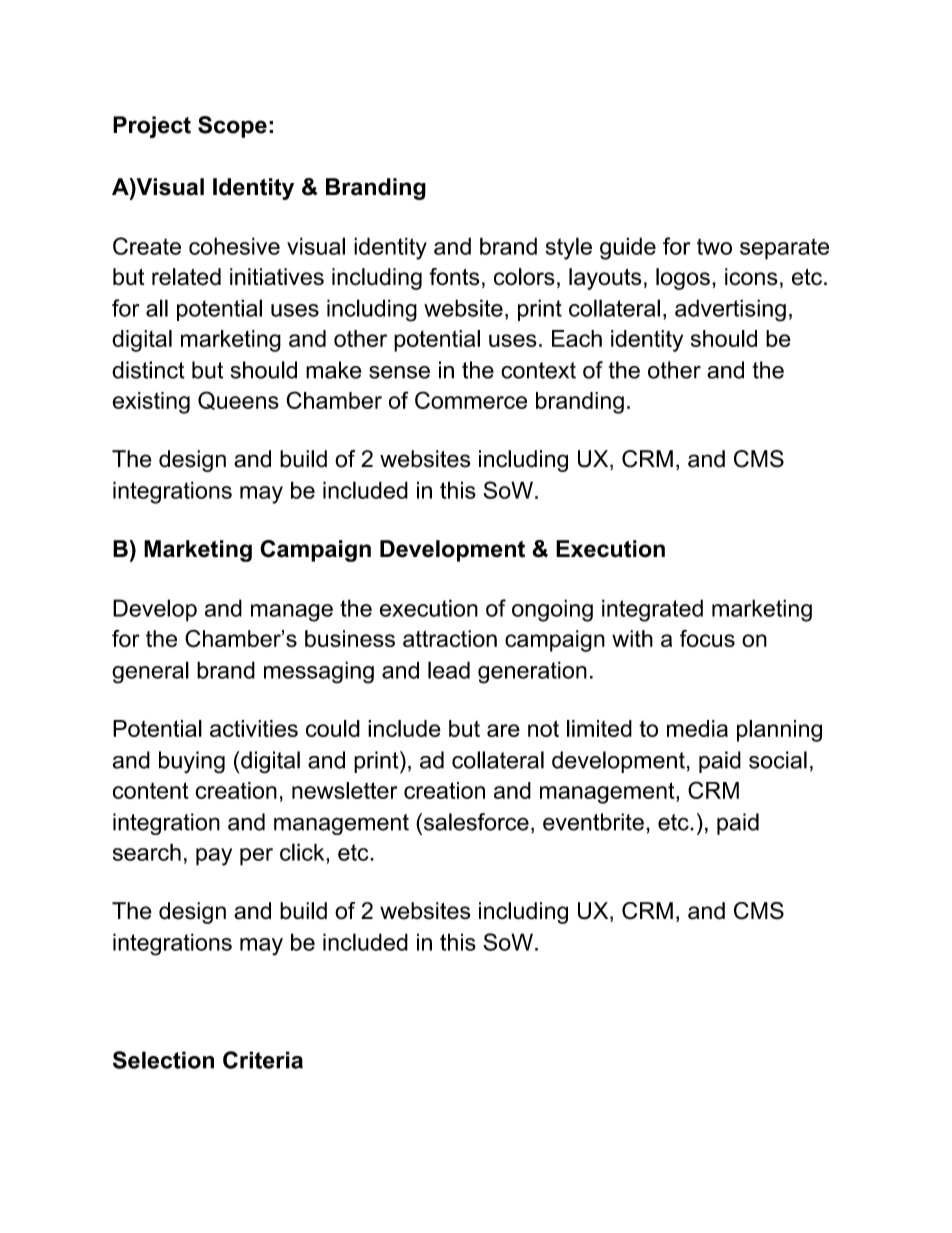 This screenshot has width=952, height=1233. What do you see at coordinates (569, 248) in the screenshot?
I see `style` at bounding box center [569, 248].
